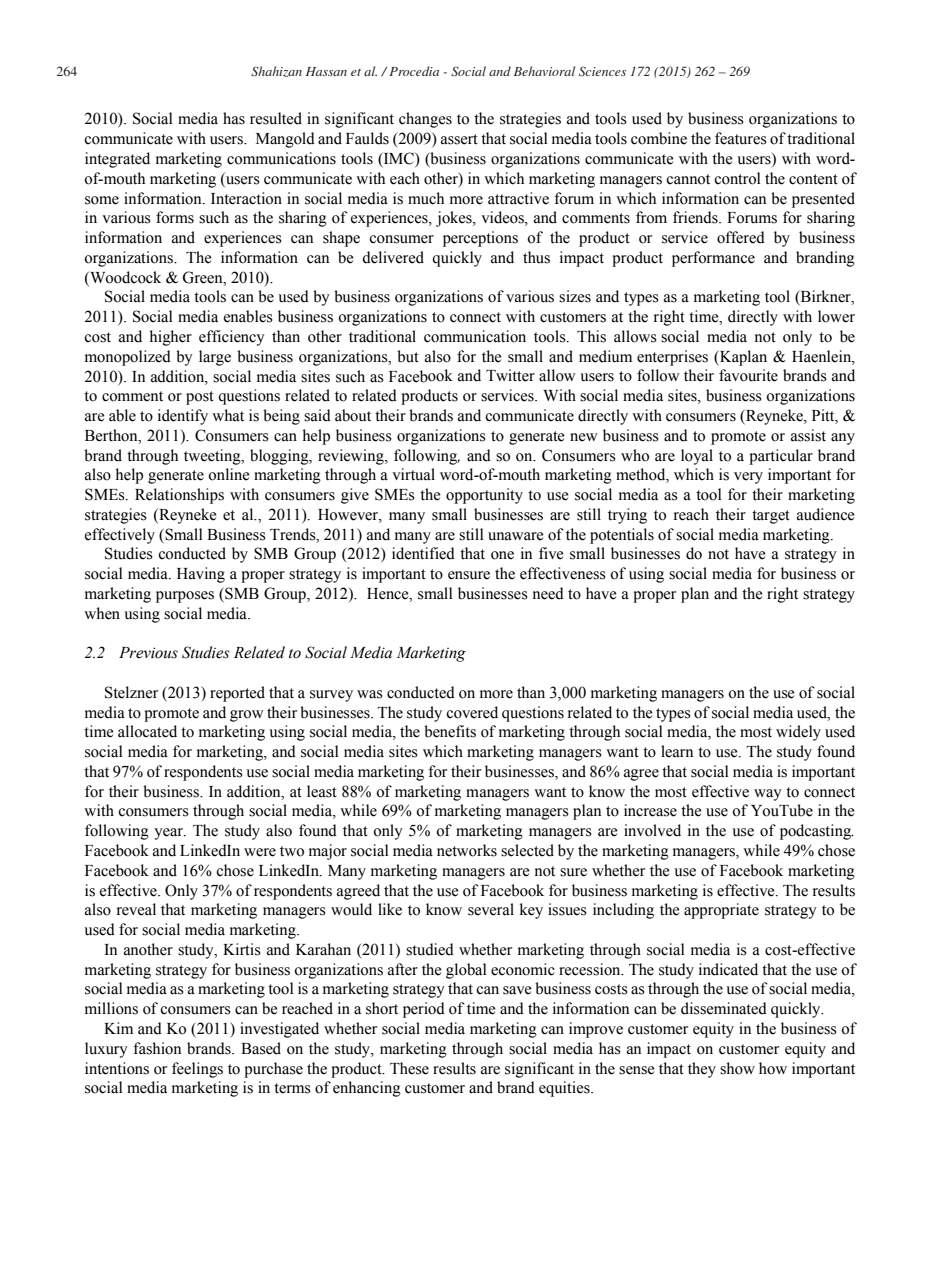  Describe the element at coordinates (510, 375) in the image. I see `Twitter` at that location.
